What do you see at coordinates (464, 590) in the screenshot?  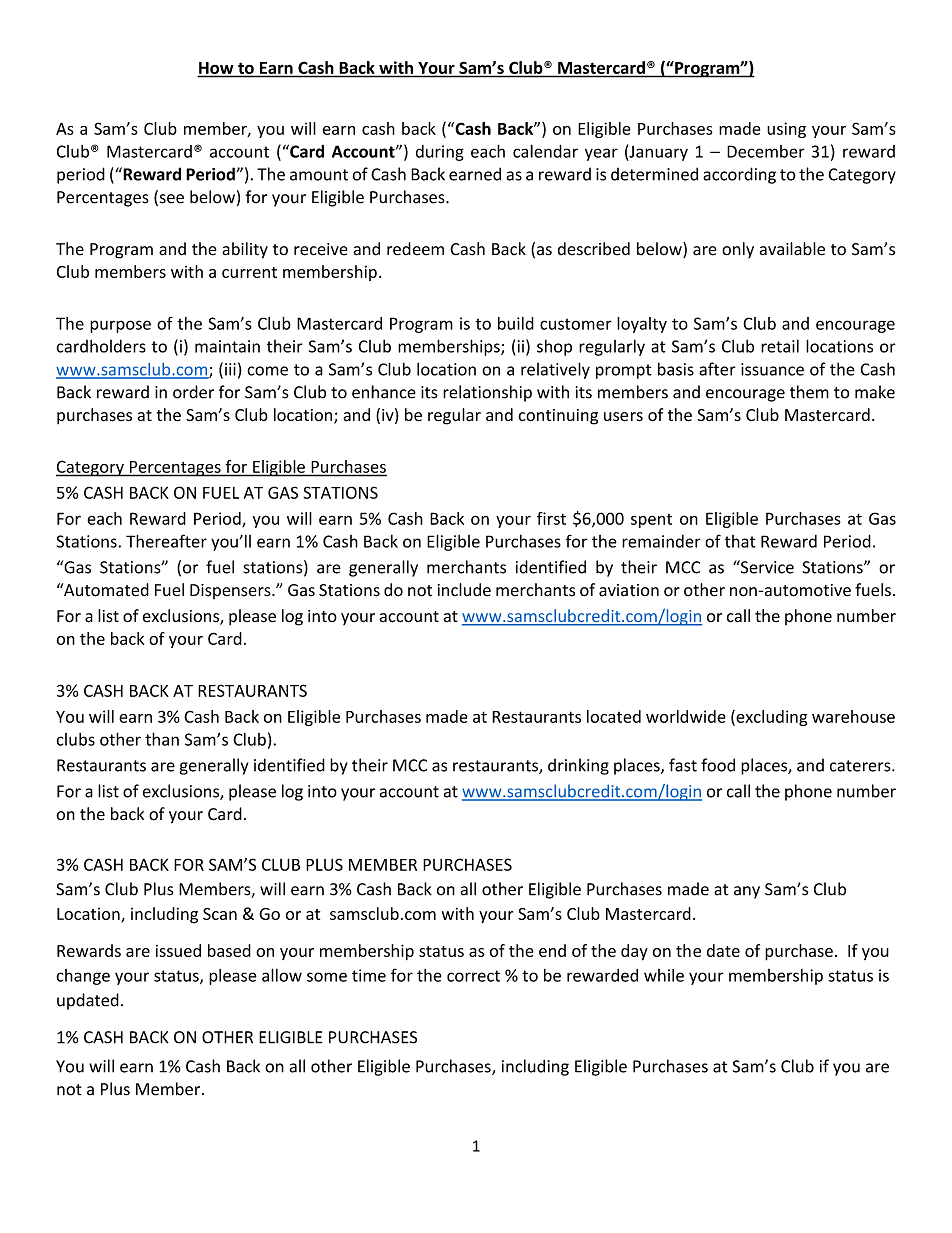 I see `include` at bounding box center [464, 590].
